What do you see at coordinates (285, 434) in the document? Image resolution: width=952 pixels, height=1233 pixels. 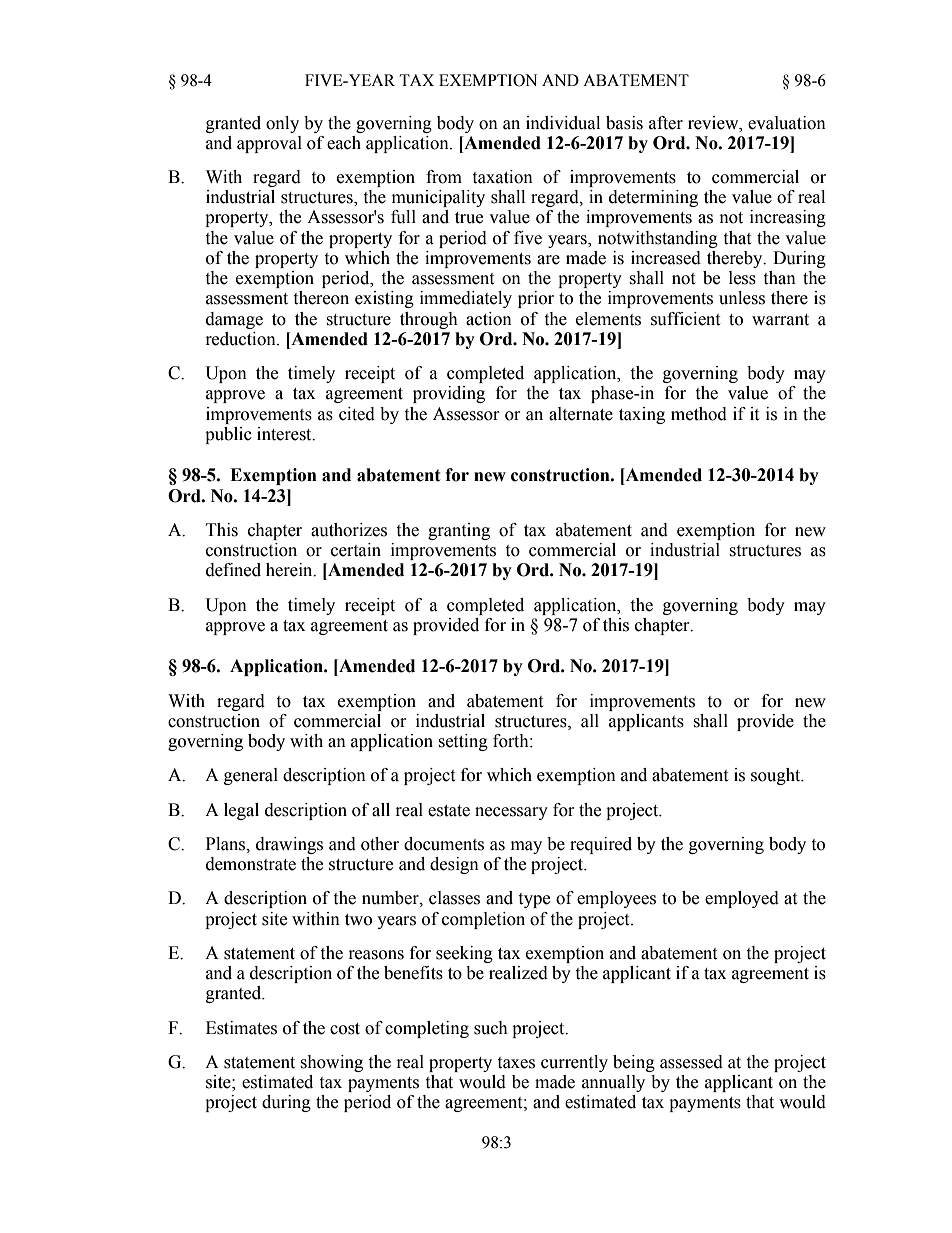 I see `interest` at bounding box center [285, 434].
